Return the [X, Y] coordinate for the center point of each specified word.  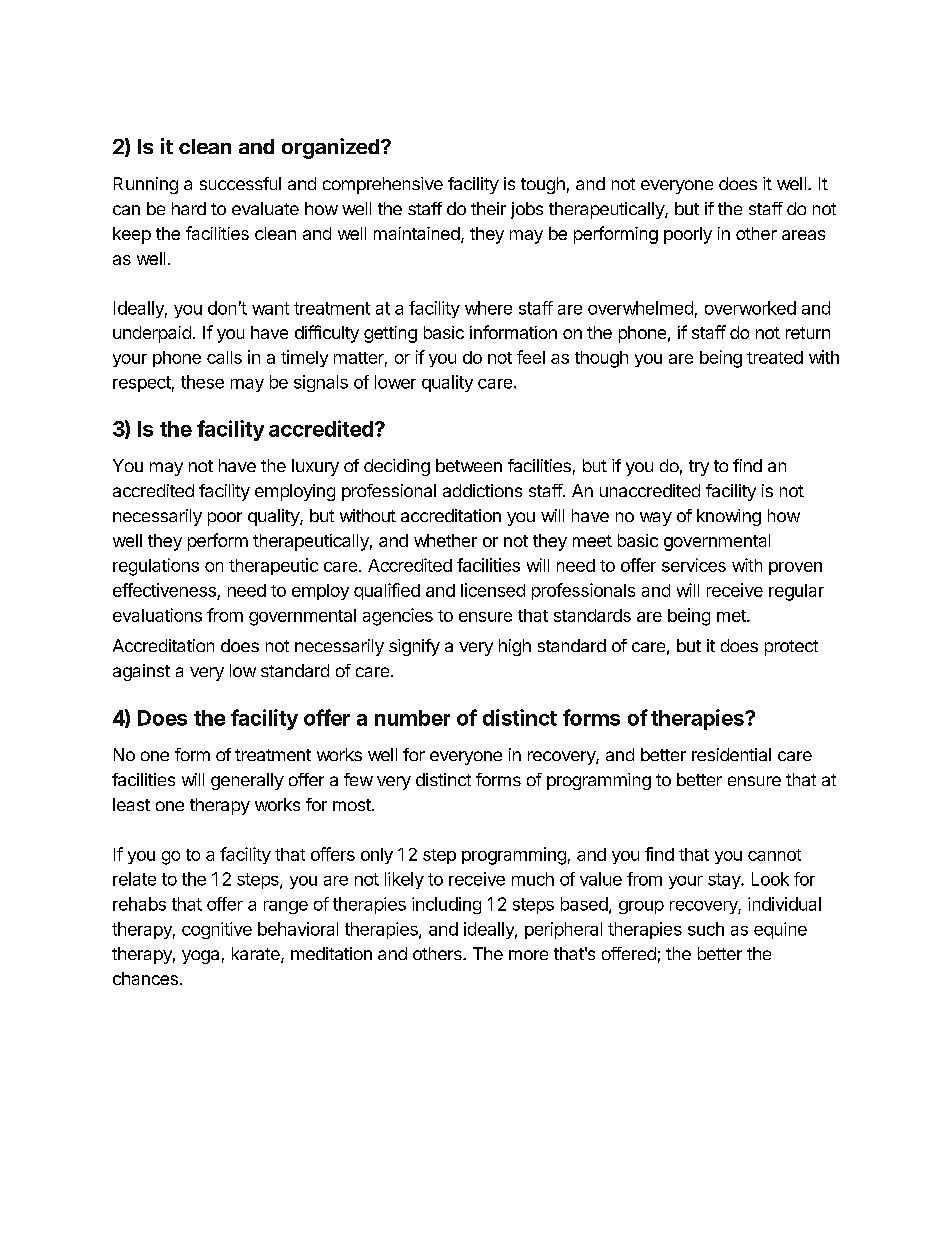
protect [791, 648]
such [706, 929]
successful [240, 183]
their [488, 208]
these [202, 382]
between [469, 465]
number [412, 718]
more [528, 955]
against [141, 672]
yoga [200, 957]
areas [803, 235]
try [699, 468]
